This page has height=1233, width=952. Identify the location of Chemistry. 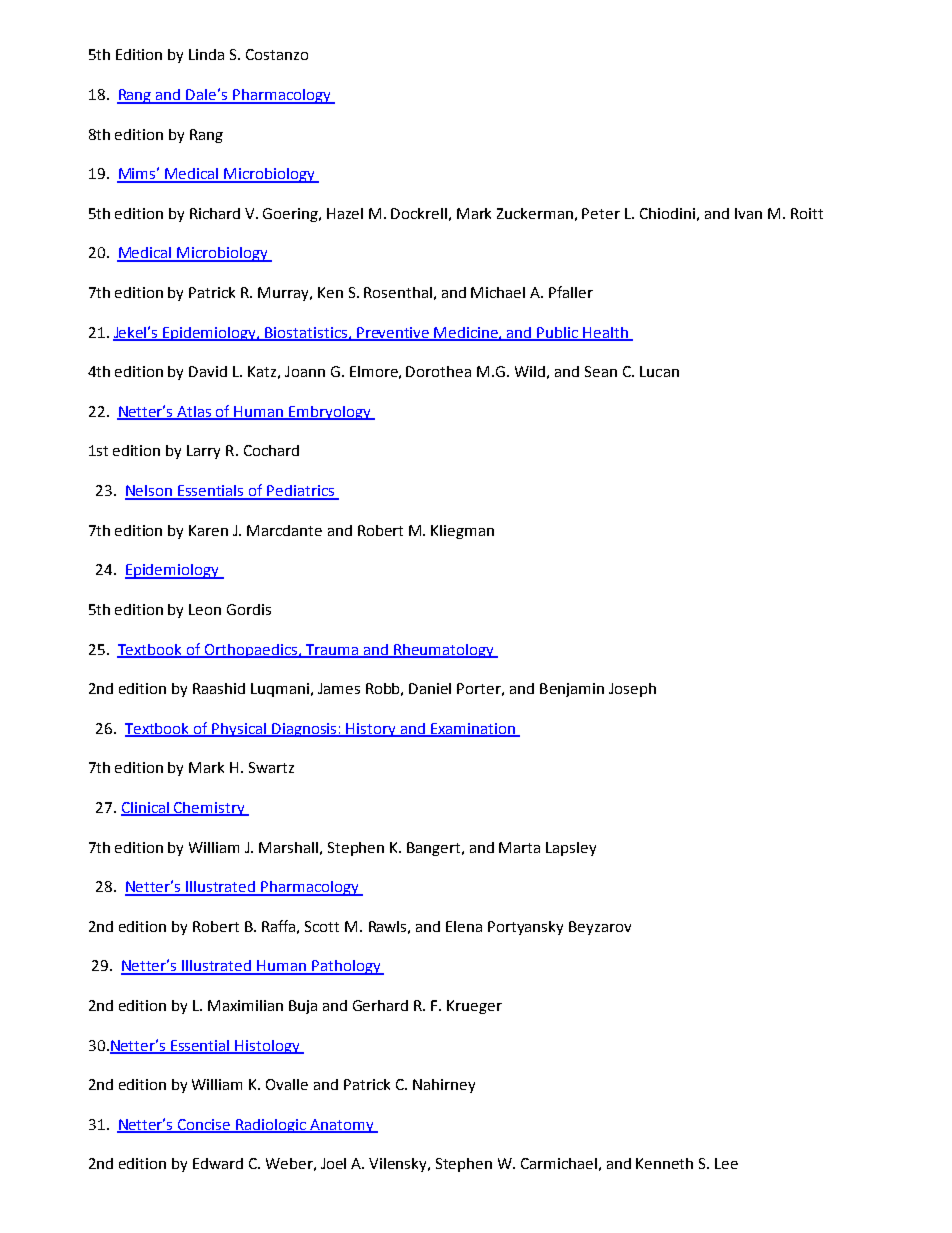
(210, 809).
